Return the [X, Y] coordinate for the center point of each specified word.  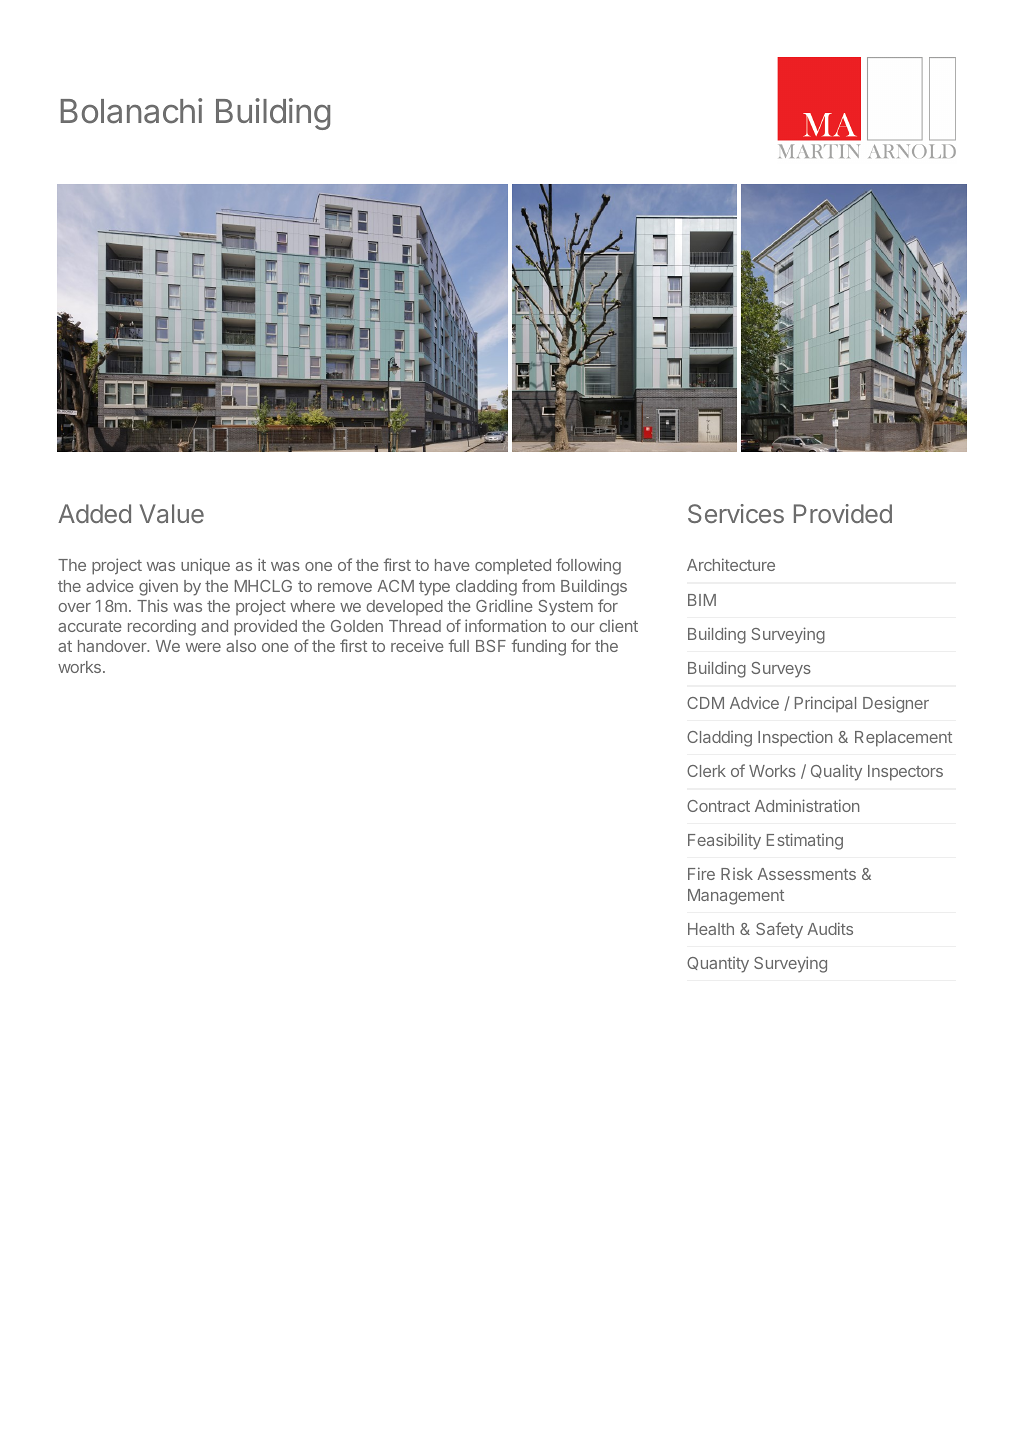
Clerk [706, 771]
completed [513, 566]
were [203, 647]
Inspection [795, 738]
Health [711, 929]
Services [736, 513]
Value [172, 513]
